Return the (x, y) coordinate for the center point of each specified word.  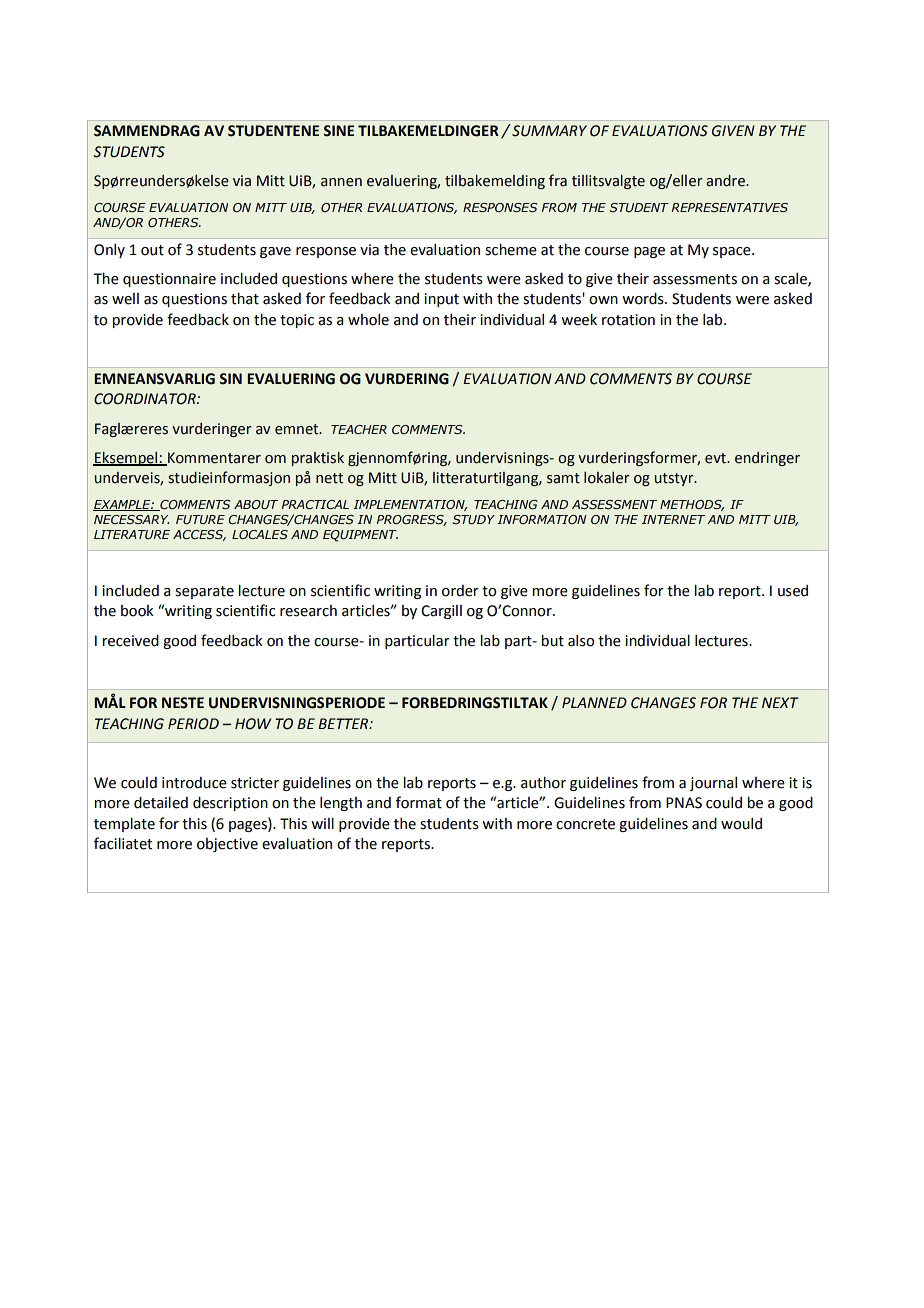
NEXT (780, 702)
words (644, 299)
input (441, 300)
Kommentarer (213, 459)
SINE (338, 131)
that (245, 299)
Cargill (441, 612)
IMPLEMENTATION (410, 505)
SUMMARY (548, 130)
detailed (161, 803)
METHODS (692, 505)
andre (726, 181)
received (130, 641)
